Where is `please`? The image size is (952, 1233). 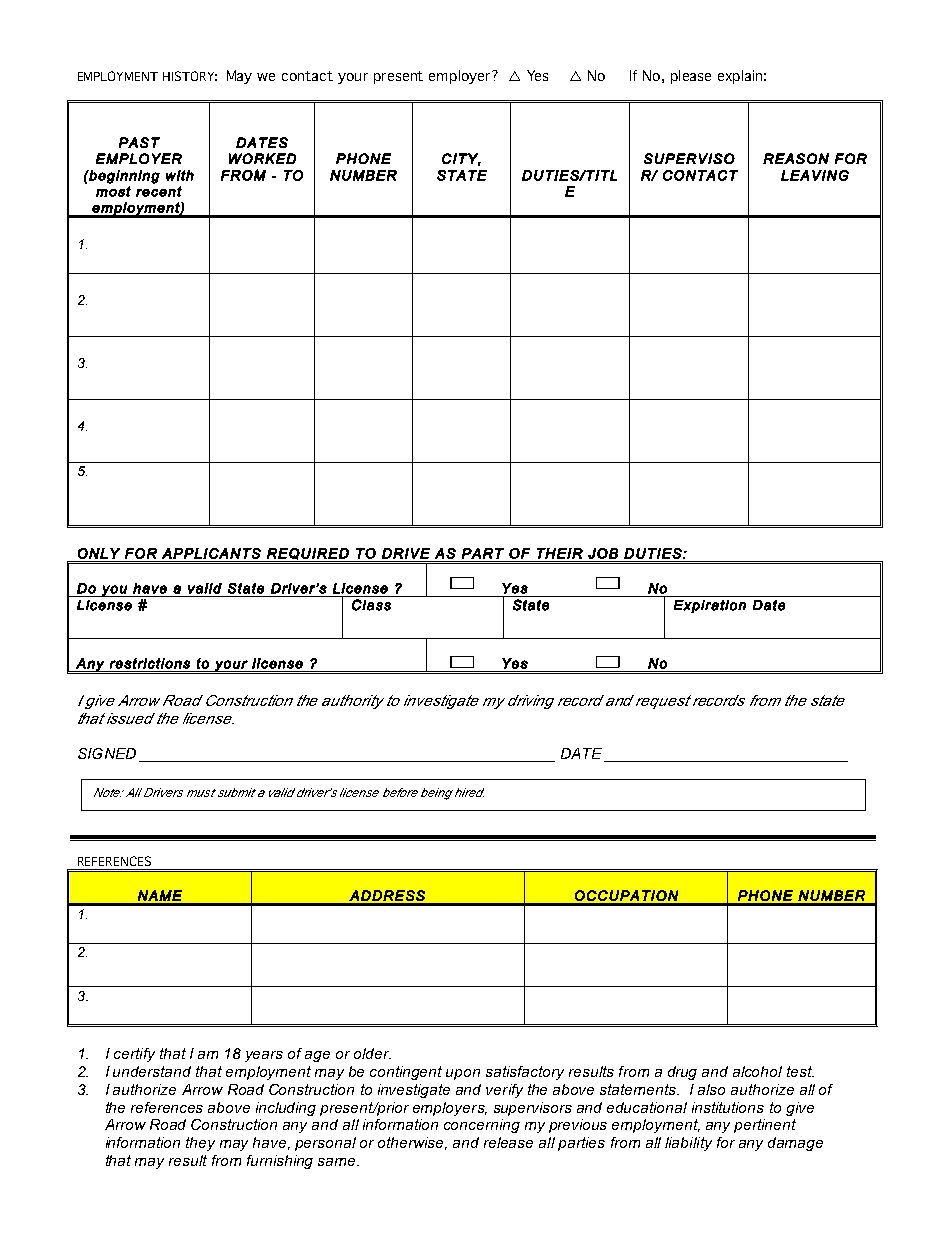
please is located at coordinates (691, 77).
